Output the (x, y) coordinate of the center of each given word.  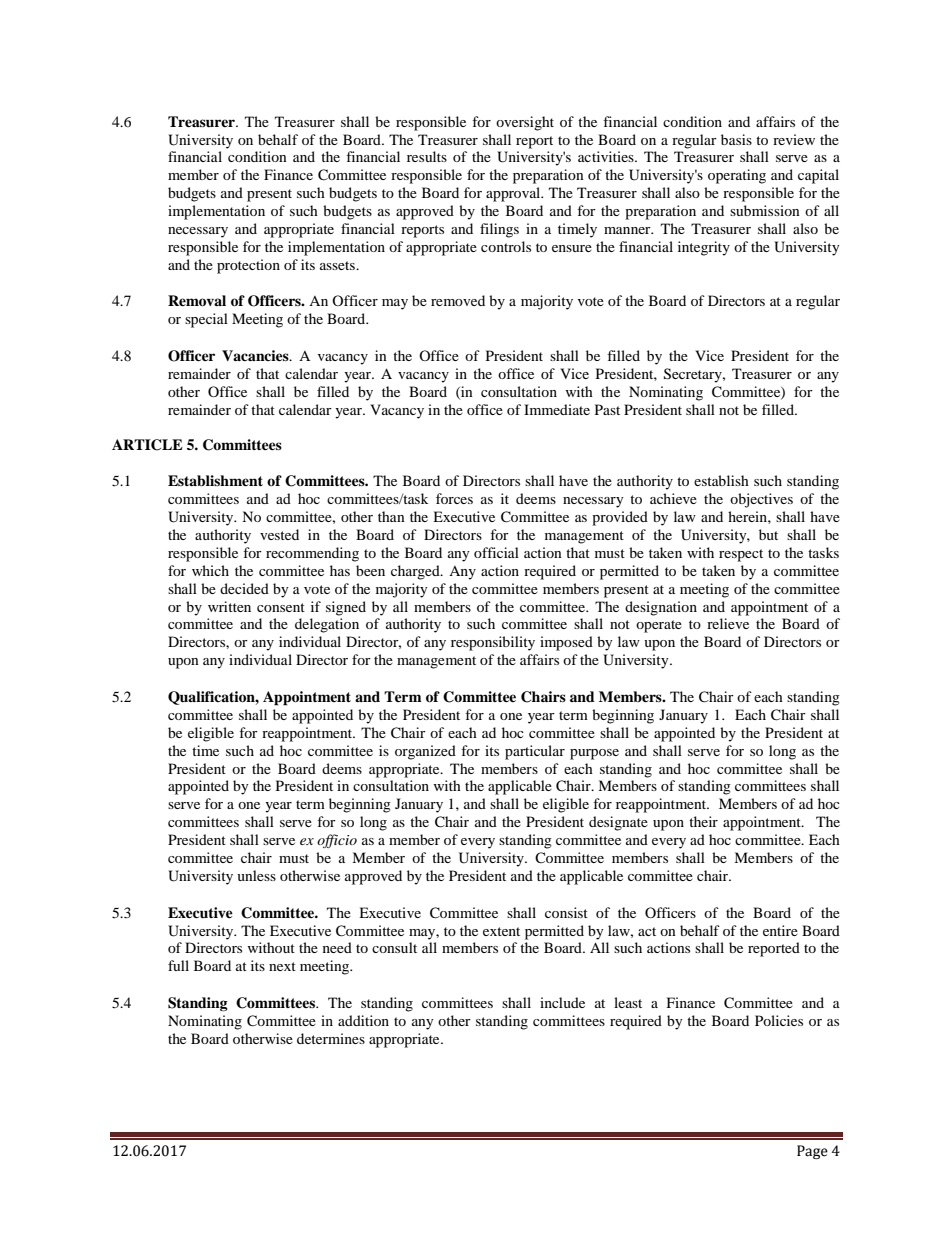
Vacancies (256, 355)
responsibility (493, 643)
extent (501, 931)
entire (780, 930)
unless (256, 875)
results (427, 156)
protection (248, 266)
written (229, 606)
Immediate (557, 409)
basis (736, 139)
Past (607, 409)
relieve (728, 623)
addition (363, 1020)
